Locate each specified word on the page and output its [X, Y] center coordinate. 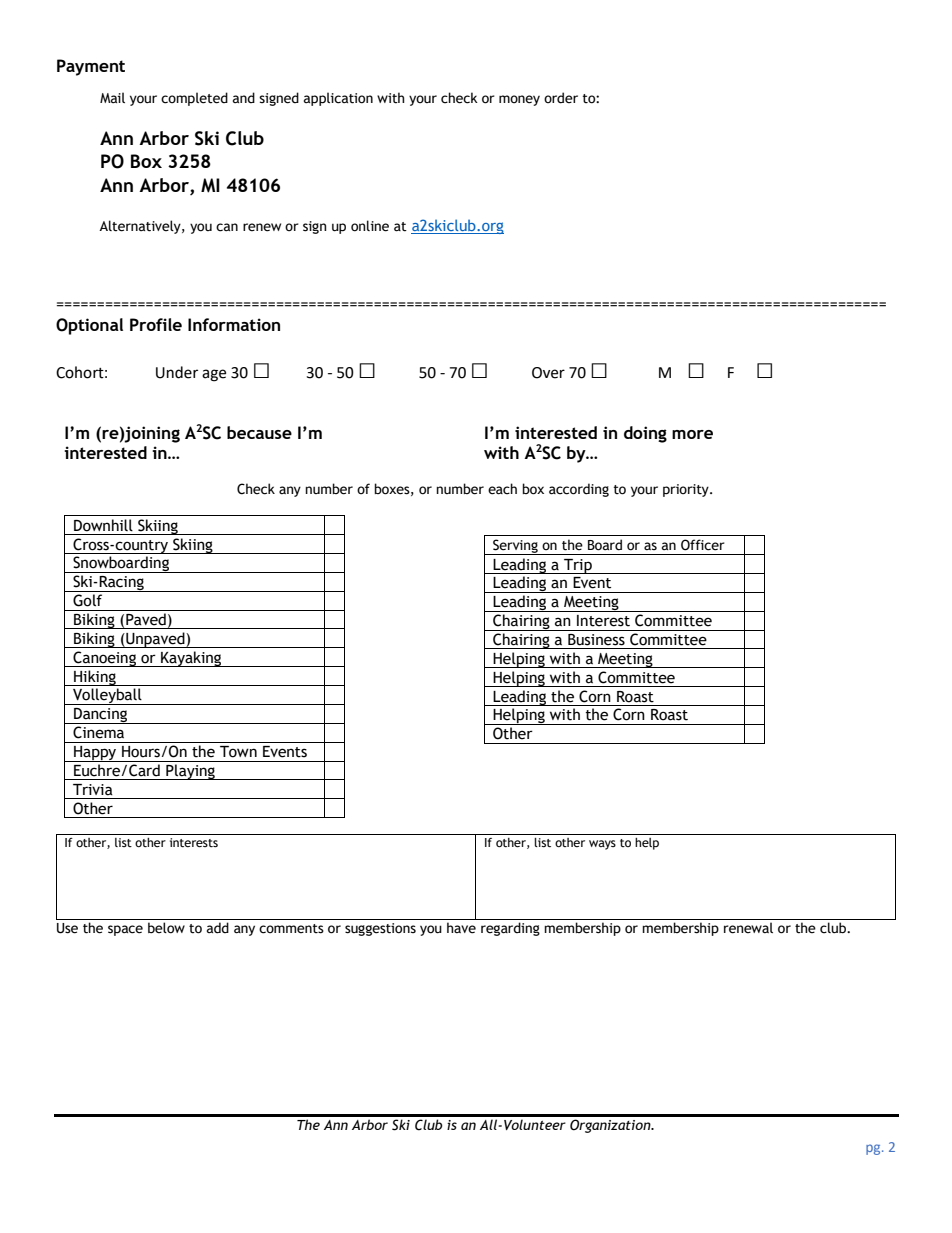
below [166, 928]
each [502, 489]
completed [194, 99]
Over [548, 373]
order [561, 98]
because [259, 432]
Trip [578, 566]
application [338, 99]
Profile [156, 324]
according [579, 490]
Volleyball [107, 696]
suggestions [380, 929]
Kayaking [191, 659]
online [370, 226]
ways [602, 845]
